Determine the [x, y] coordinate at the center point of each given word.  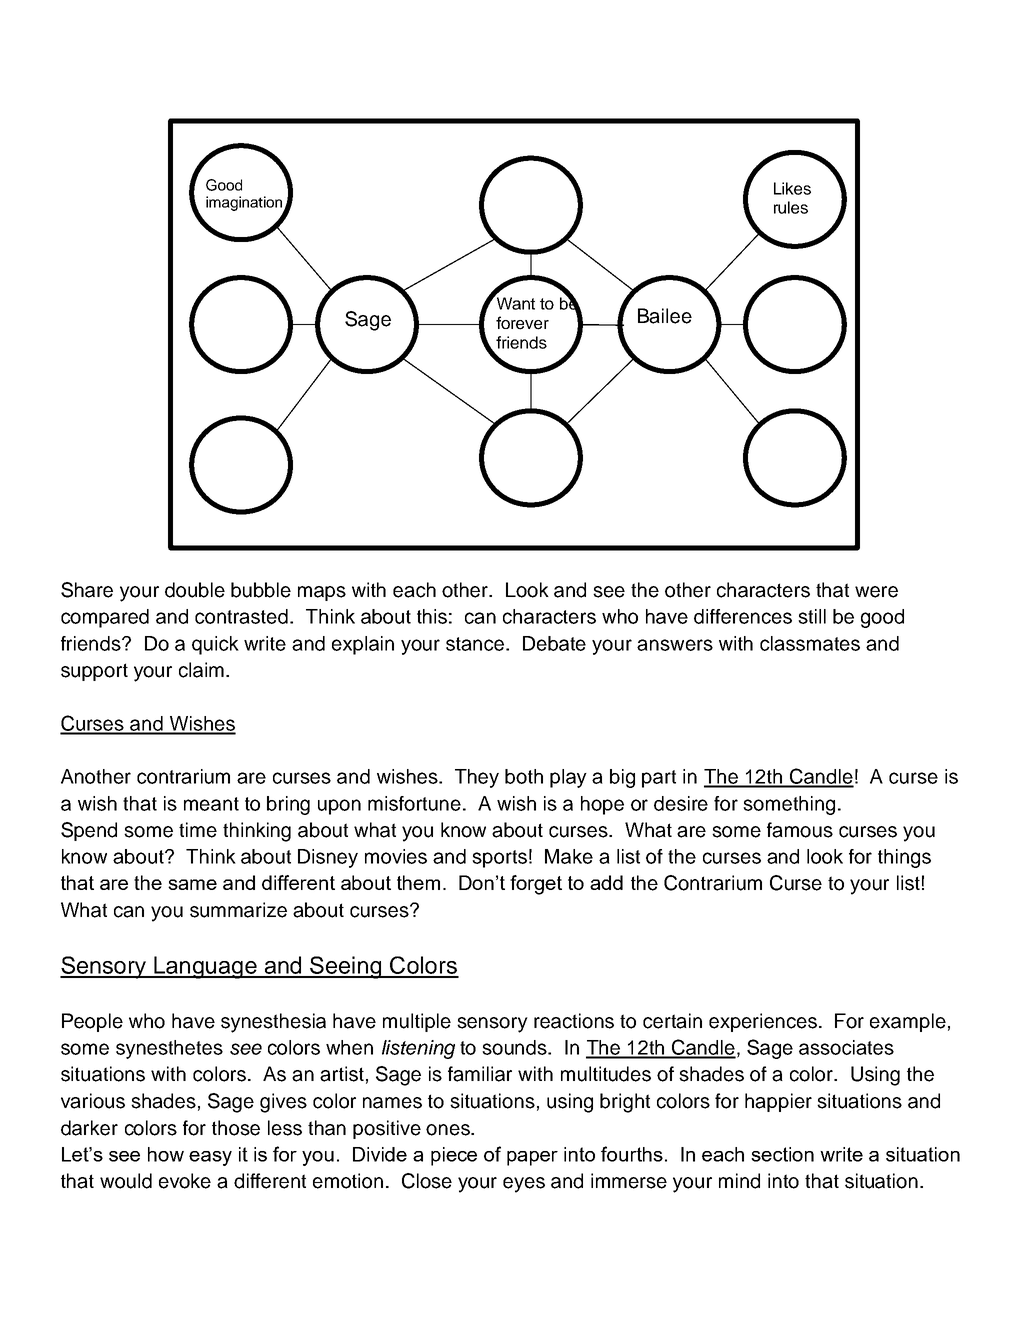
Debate [554, 643]
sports [499, 859]
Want [514, 302]
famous [800, 830]
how [166, 1154]
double [195, 590]
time [198, 830]
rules [791, 207]
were [876, 592]
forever [522, 323]
